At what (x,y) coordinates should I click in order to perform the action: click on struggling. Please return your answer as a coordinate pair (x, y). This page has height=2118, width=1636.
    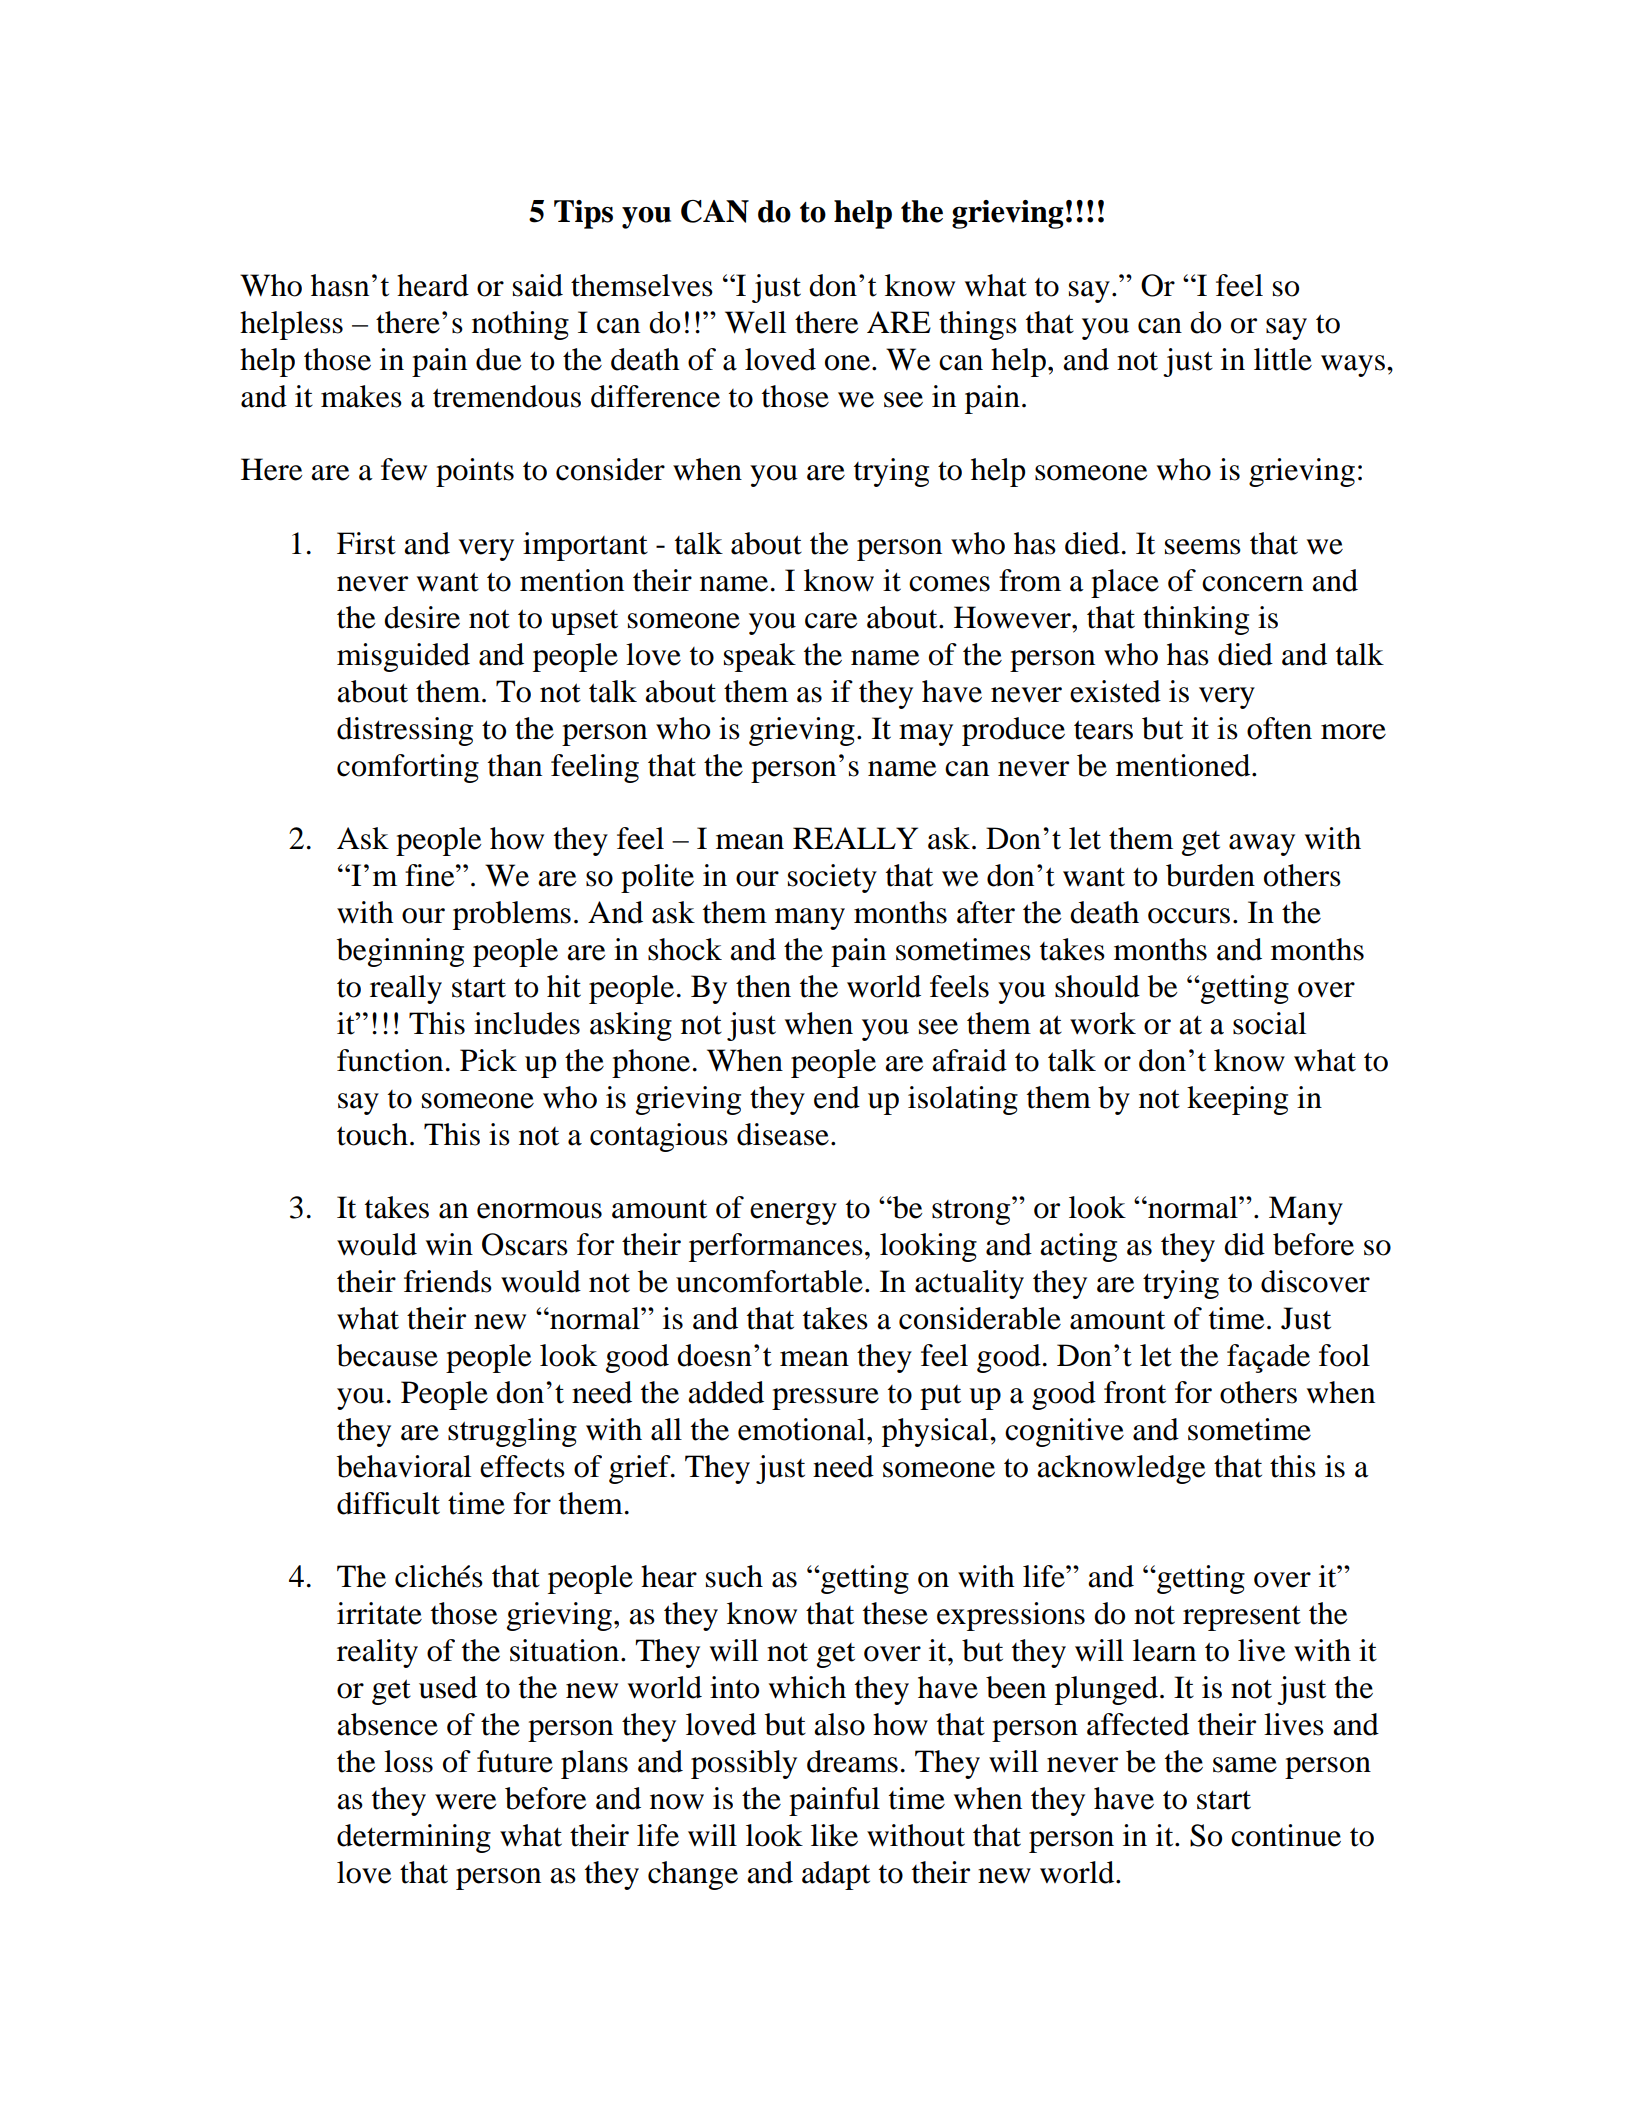
    Looking at the image, I should click on (512, 1432).
